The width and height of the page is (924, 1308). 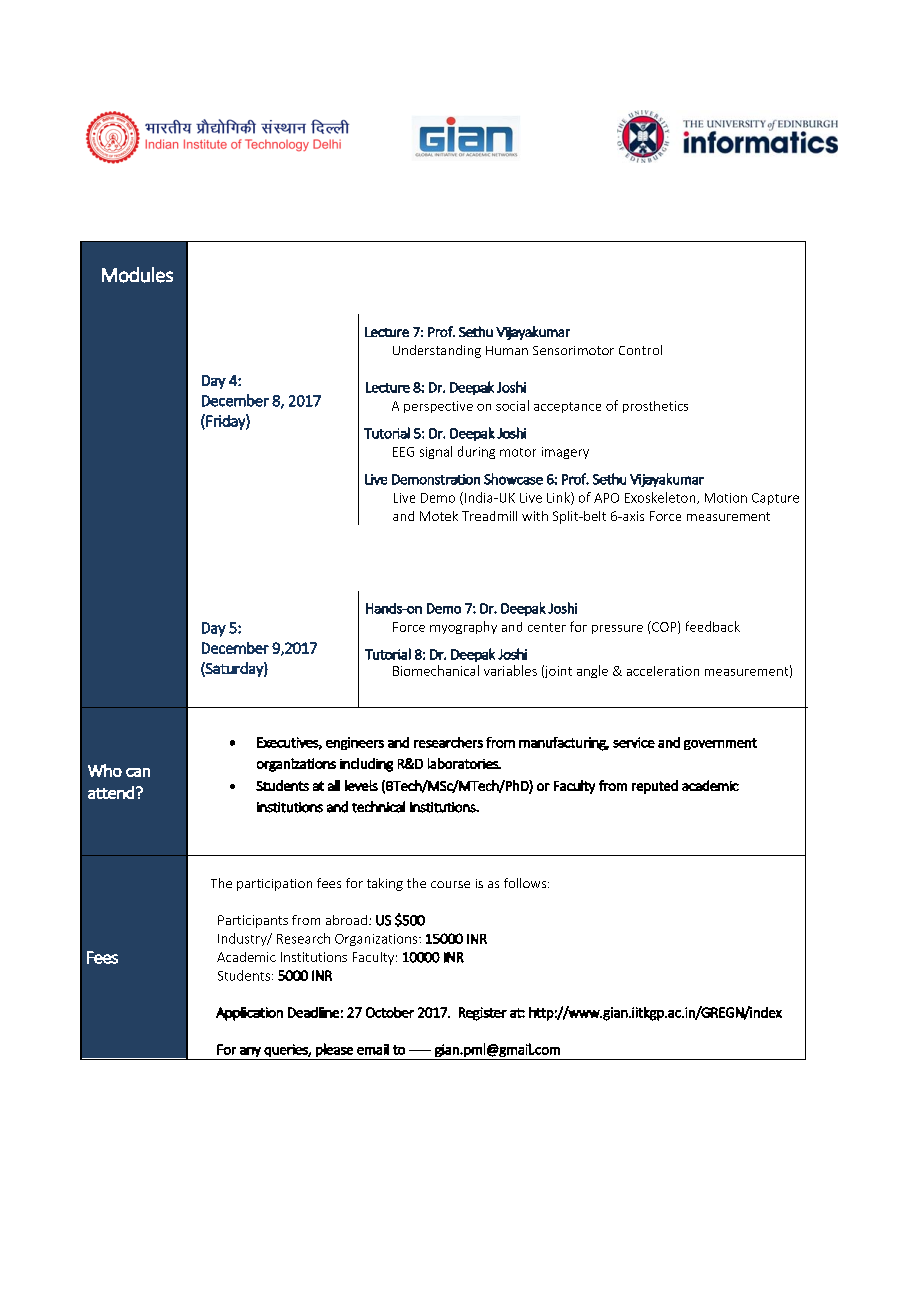 What do you see at coordinates (720, 744) in the page?
I see `government` at bounding box center [720, 744].
